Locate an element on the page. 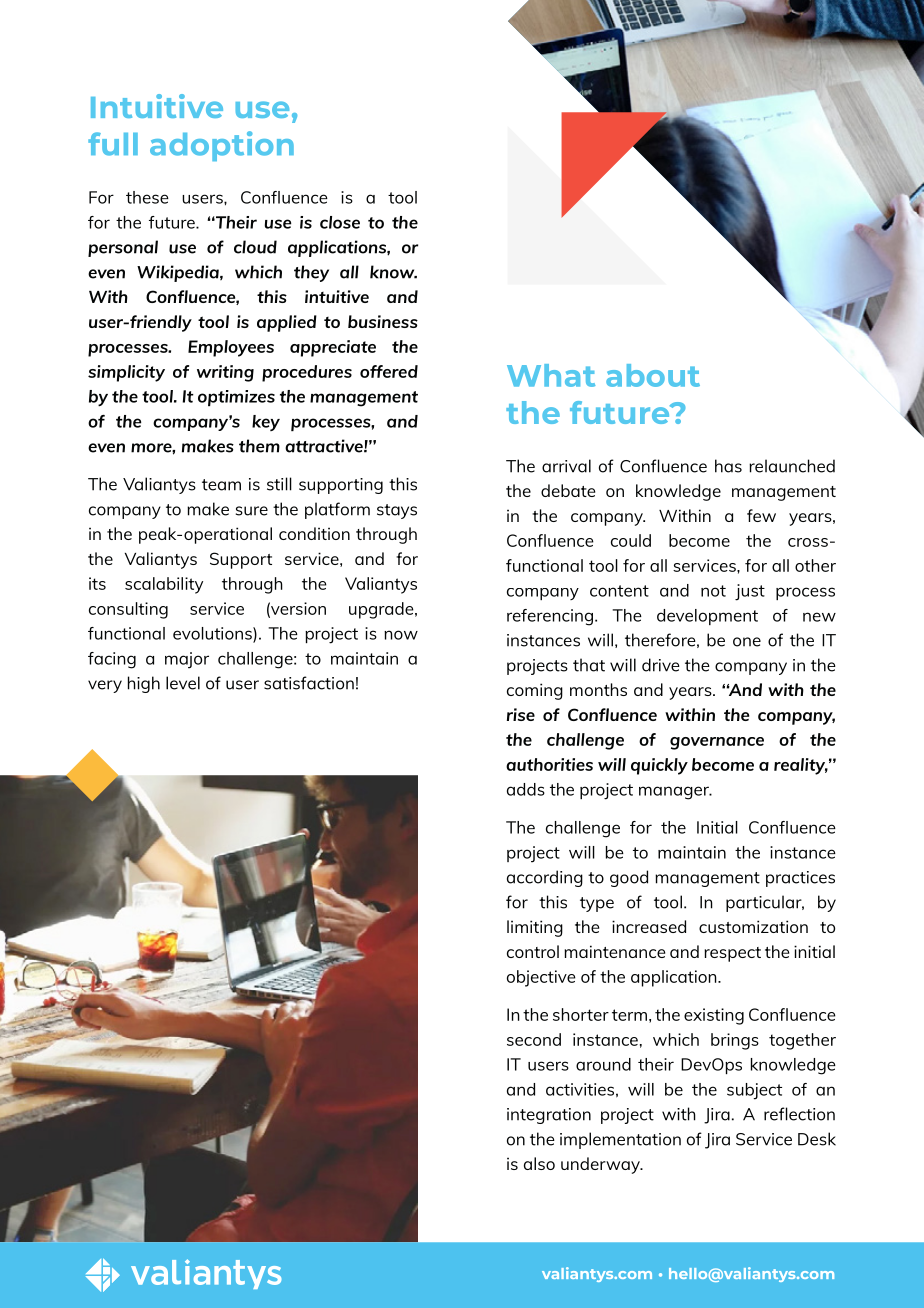 The width and height of the document is (924, 1308). offered is located at coordinates (389, 371).
